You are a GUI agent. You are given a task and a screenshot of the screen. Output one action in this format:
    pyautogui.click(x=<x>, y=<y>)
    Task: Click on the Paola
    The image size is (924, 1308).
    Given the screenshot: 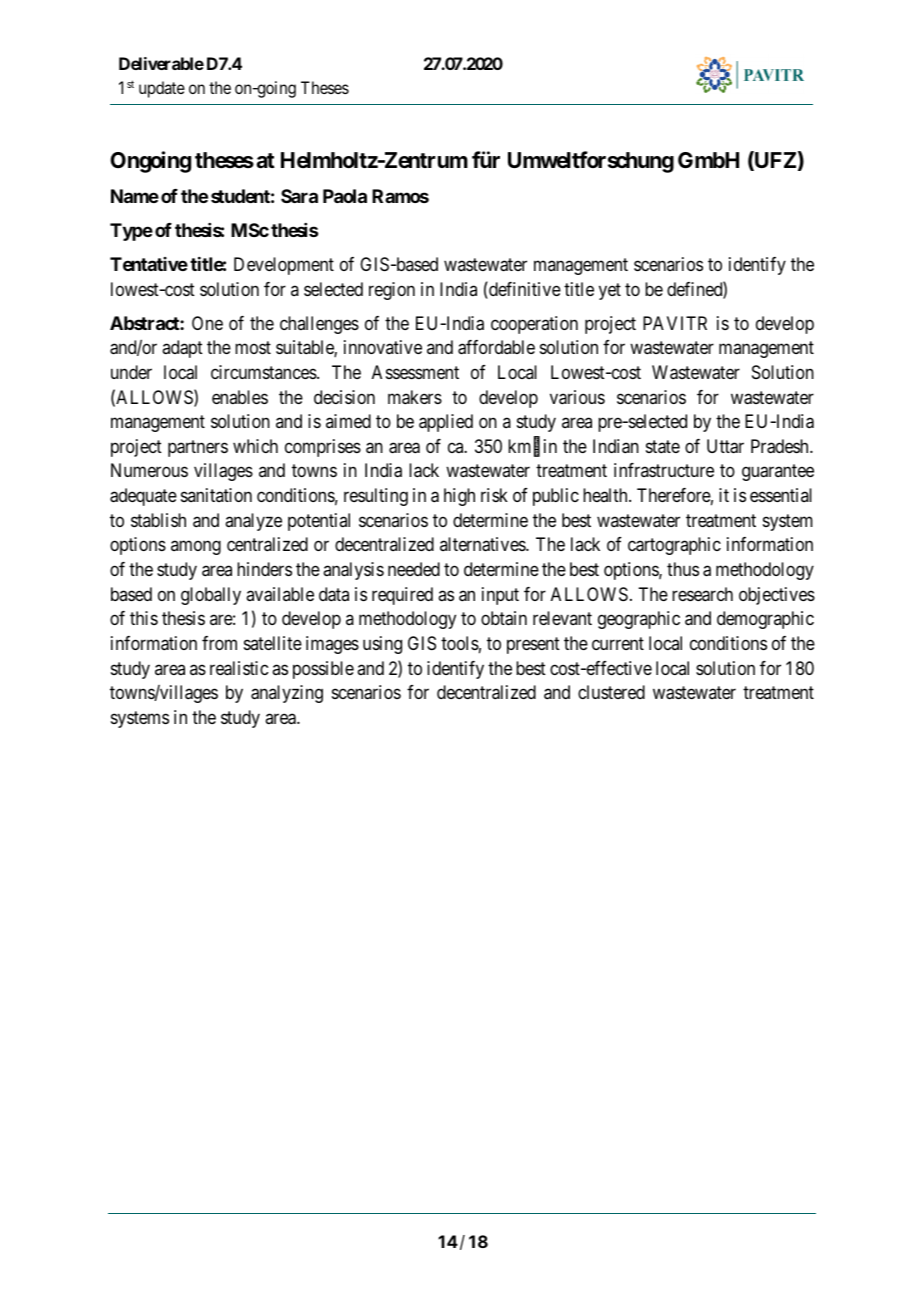 What is the action you would take?
    pyautogui.click(x=345, y=196)
